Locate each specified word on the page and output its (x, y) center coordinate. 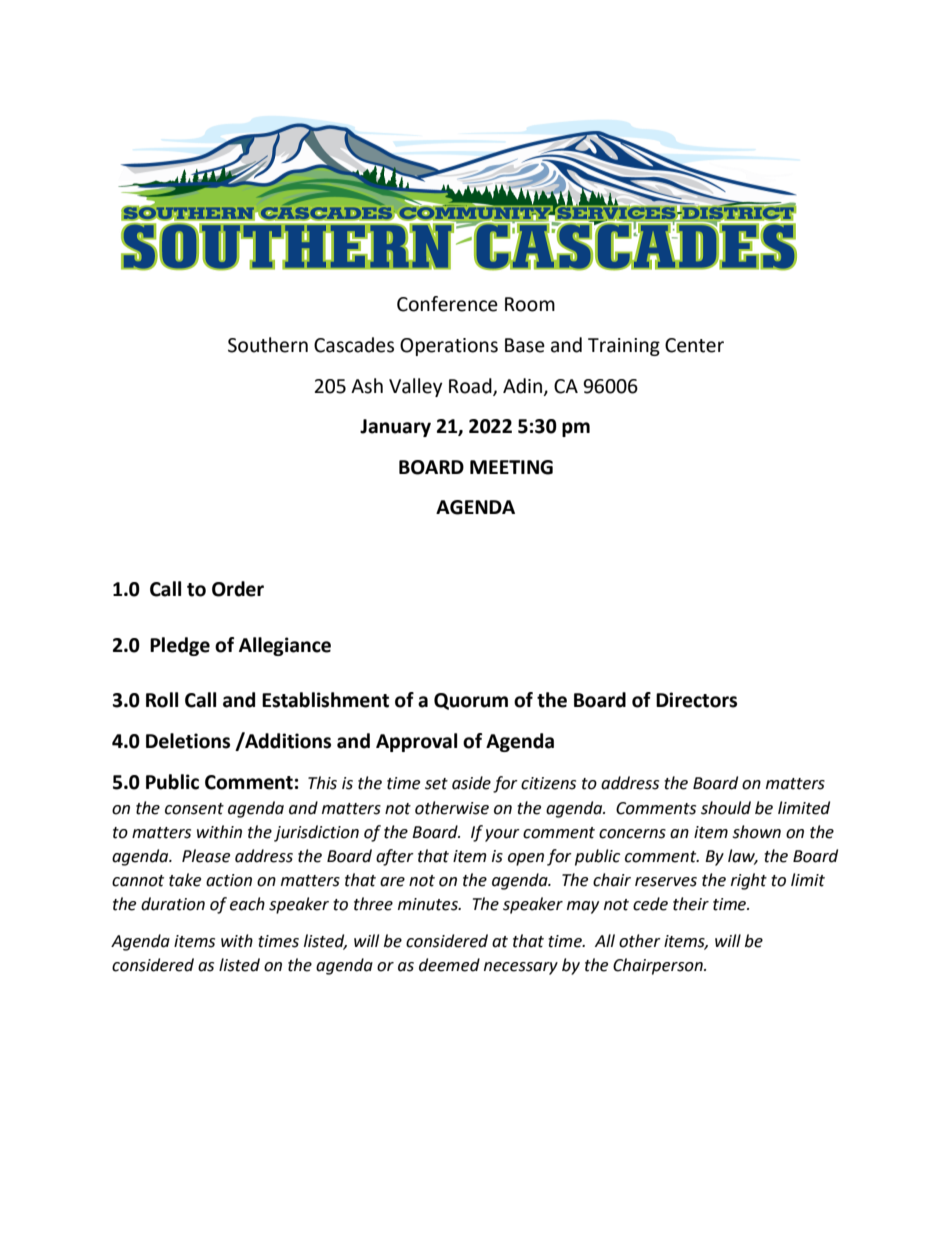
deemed (449, 965)
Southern (268, 345)
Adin (524, 386)
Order (238, 589)
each (247, 904)
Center (694, 345)
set (436, 784)
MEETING (511, 467)
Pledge (180, 646)
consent (194, 809)
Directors (696, 700)
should (726, 808)
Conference (447, 304)
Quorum (471, 701)
